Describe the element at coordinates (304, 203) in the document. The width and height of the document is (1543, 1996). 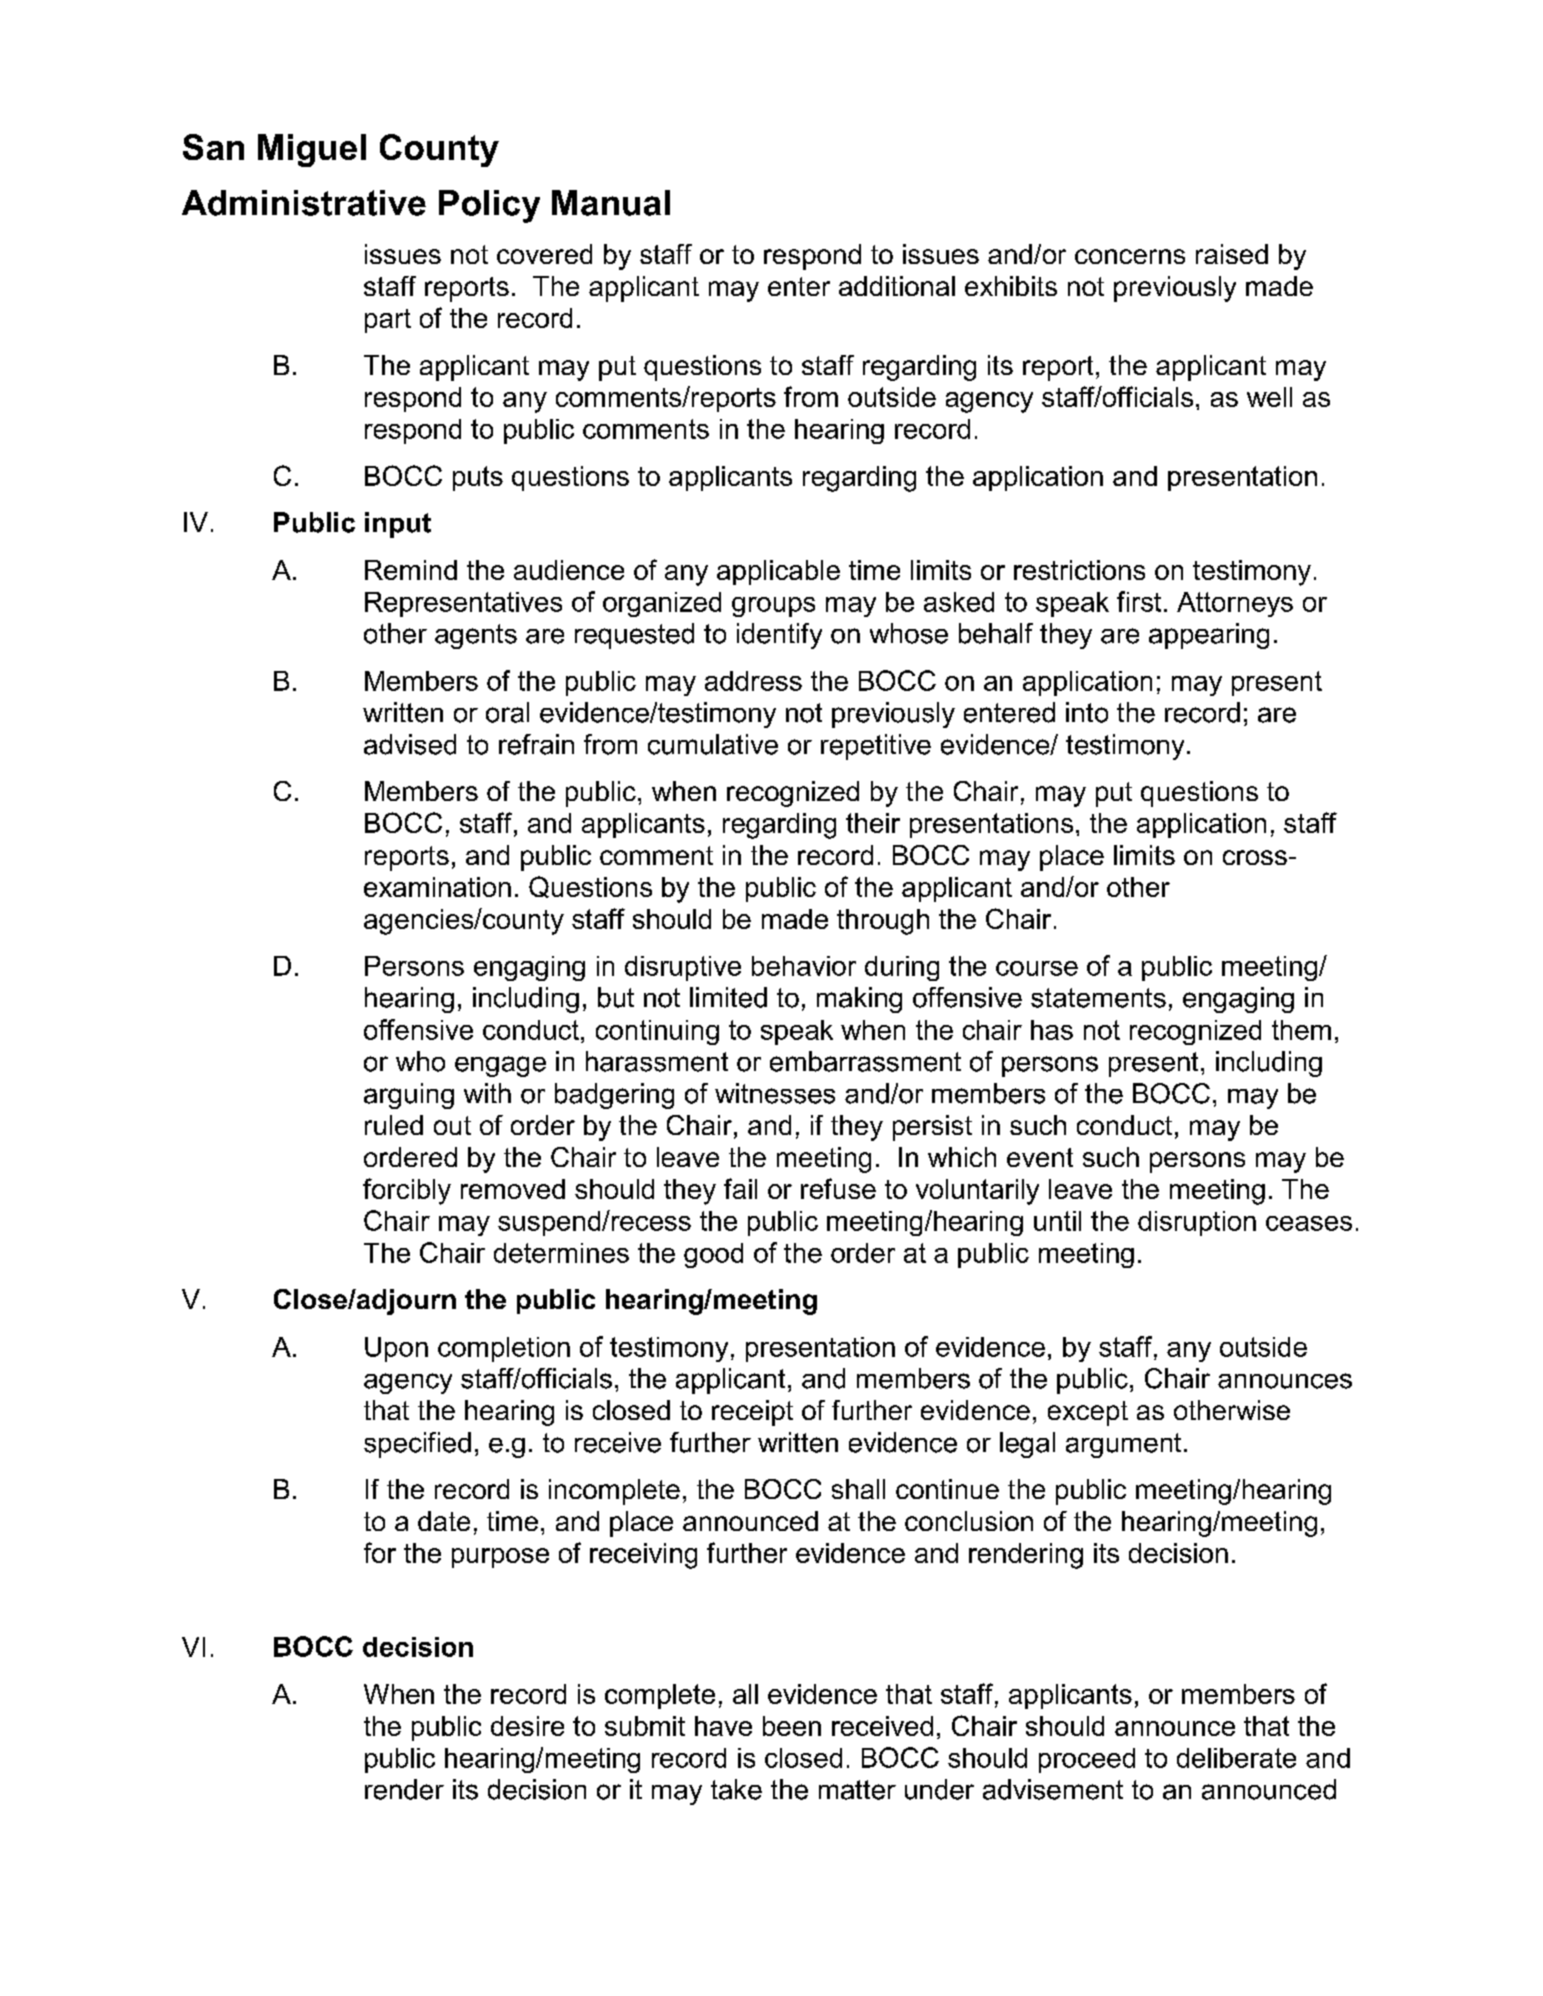
I see `Administrative` at that location.
